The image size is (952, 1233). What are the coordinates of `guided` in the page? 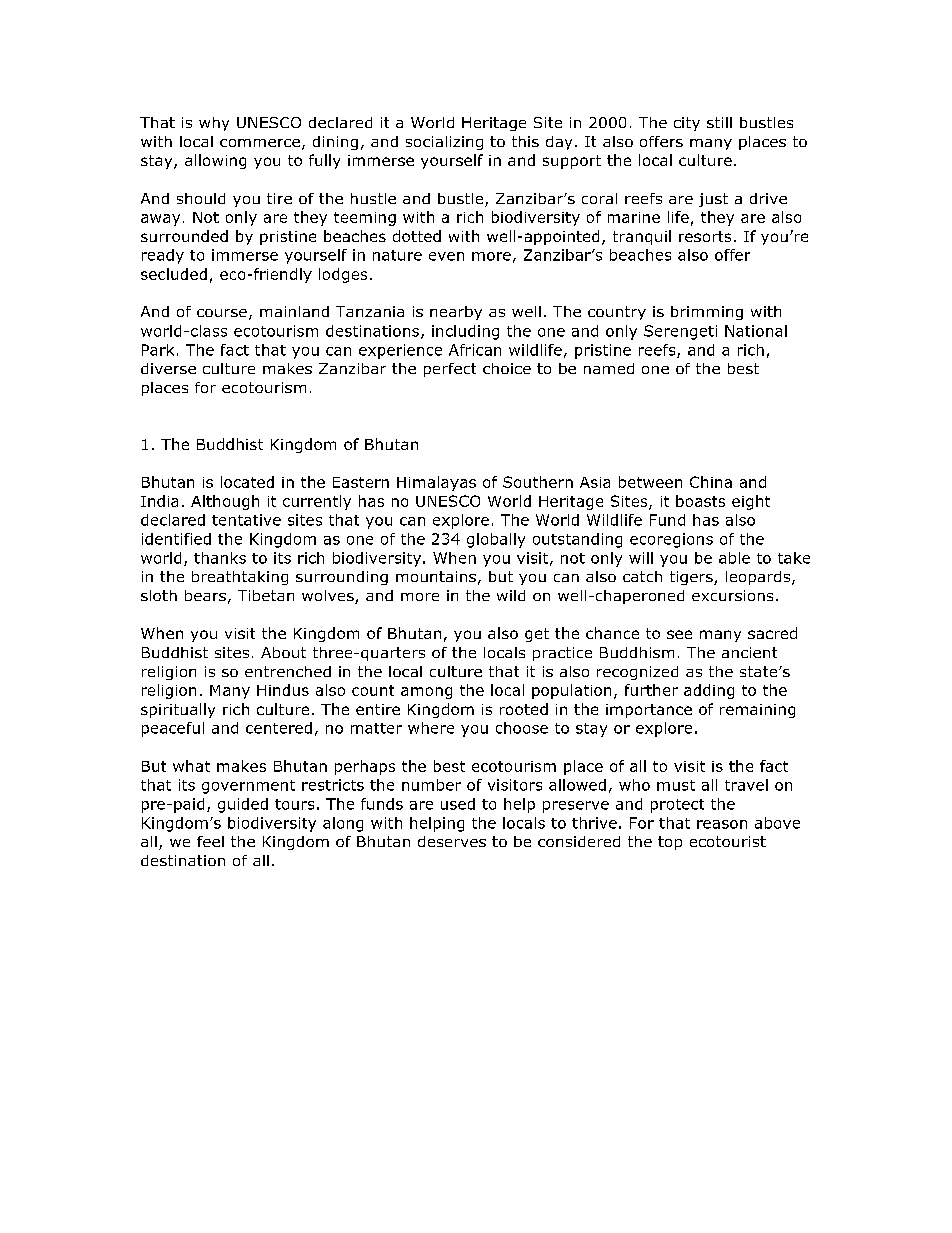 It's located at (243, 805).
